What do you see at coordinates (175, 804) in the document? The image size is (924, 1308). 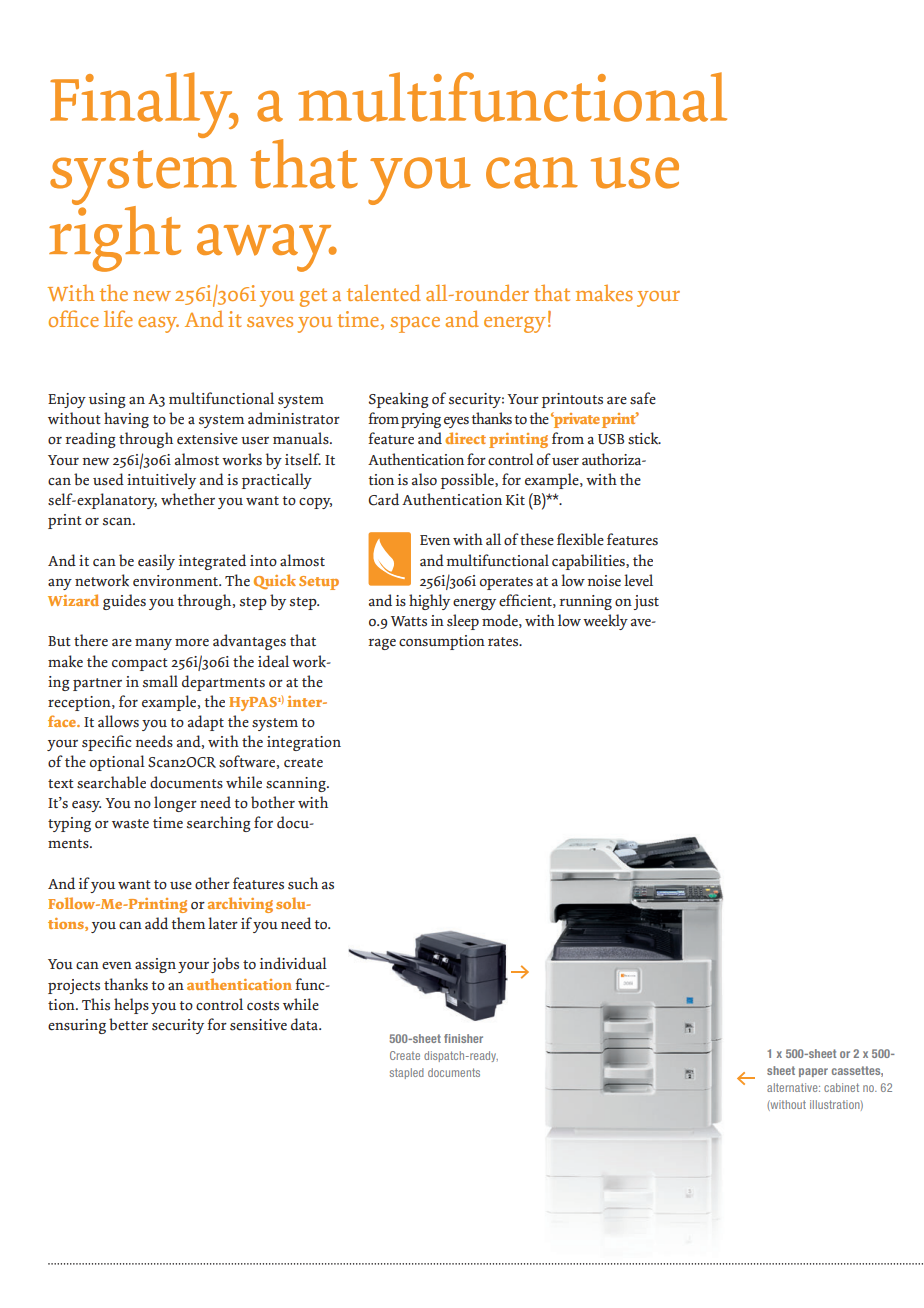 I see `longer` at bounding box center [175, 804].
